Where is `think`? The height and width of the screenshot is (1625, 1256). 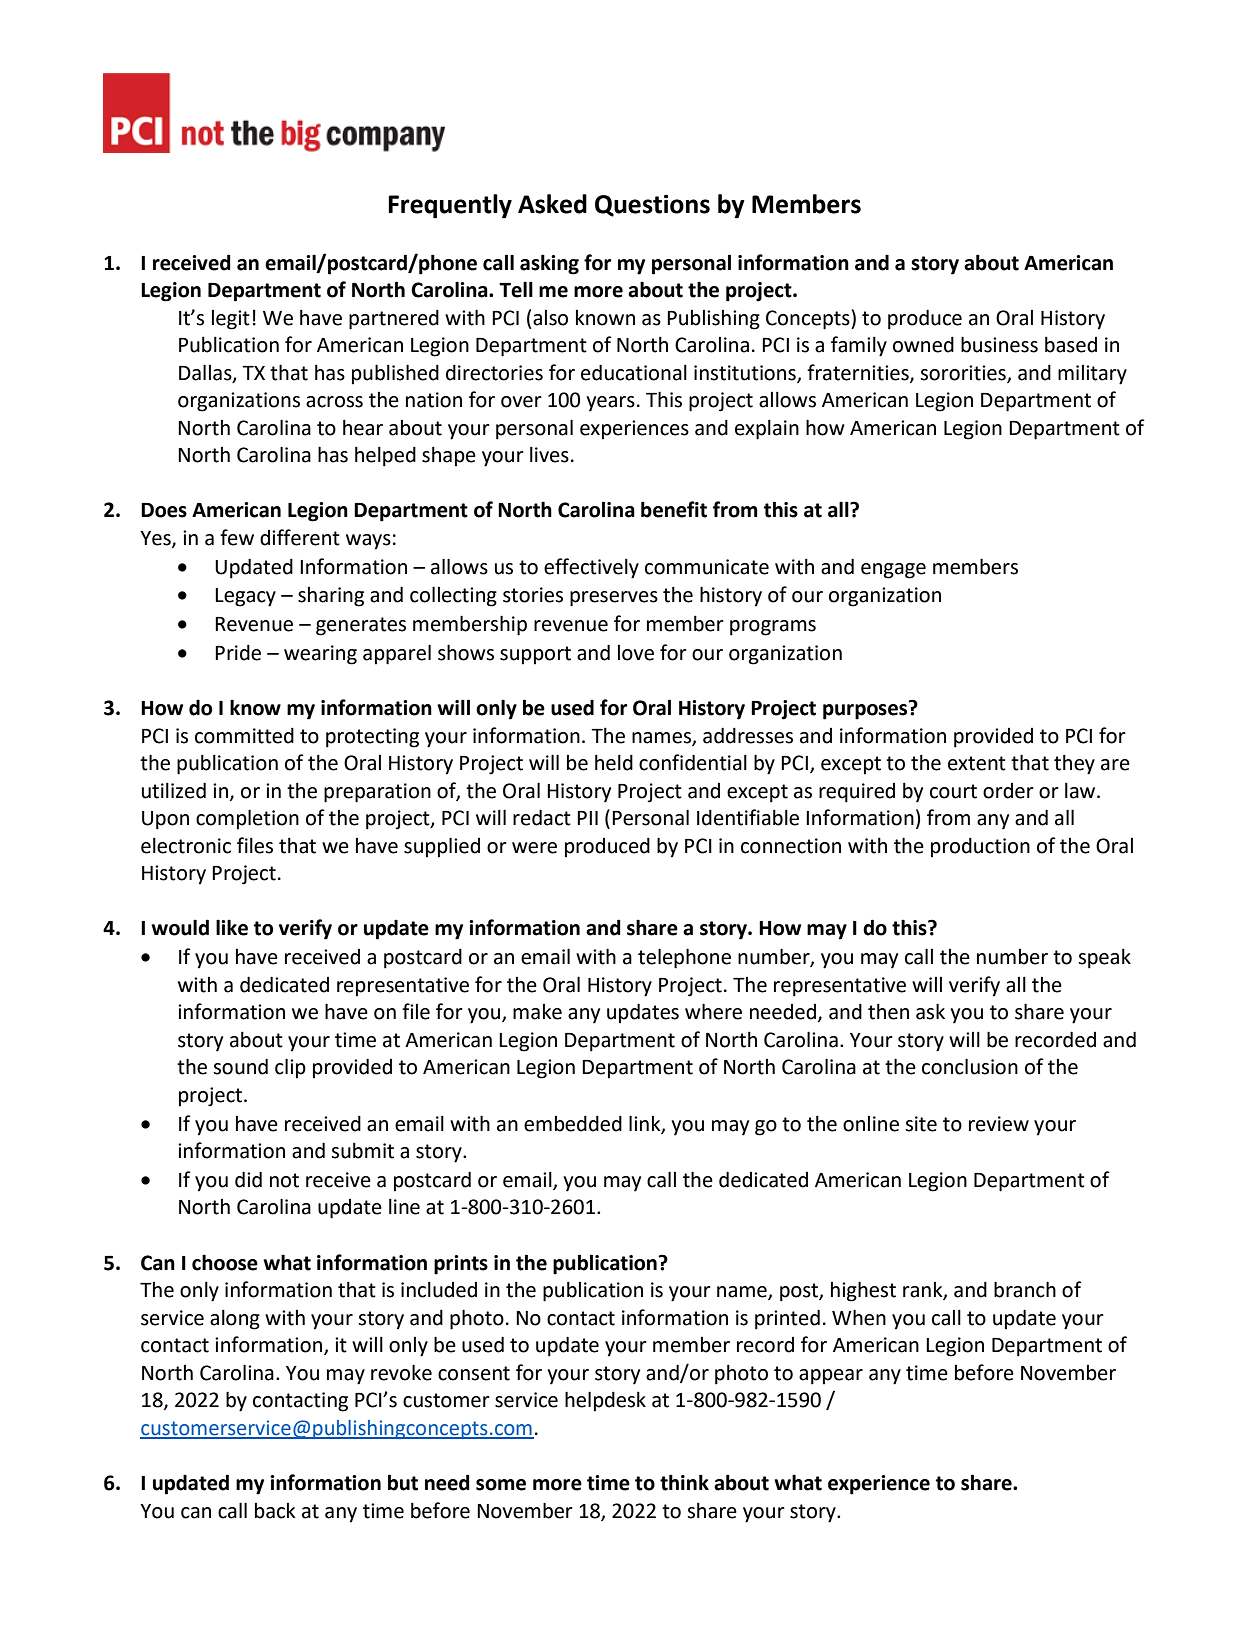 think is located at coordinates (684, 1482).
